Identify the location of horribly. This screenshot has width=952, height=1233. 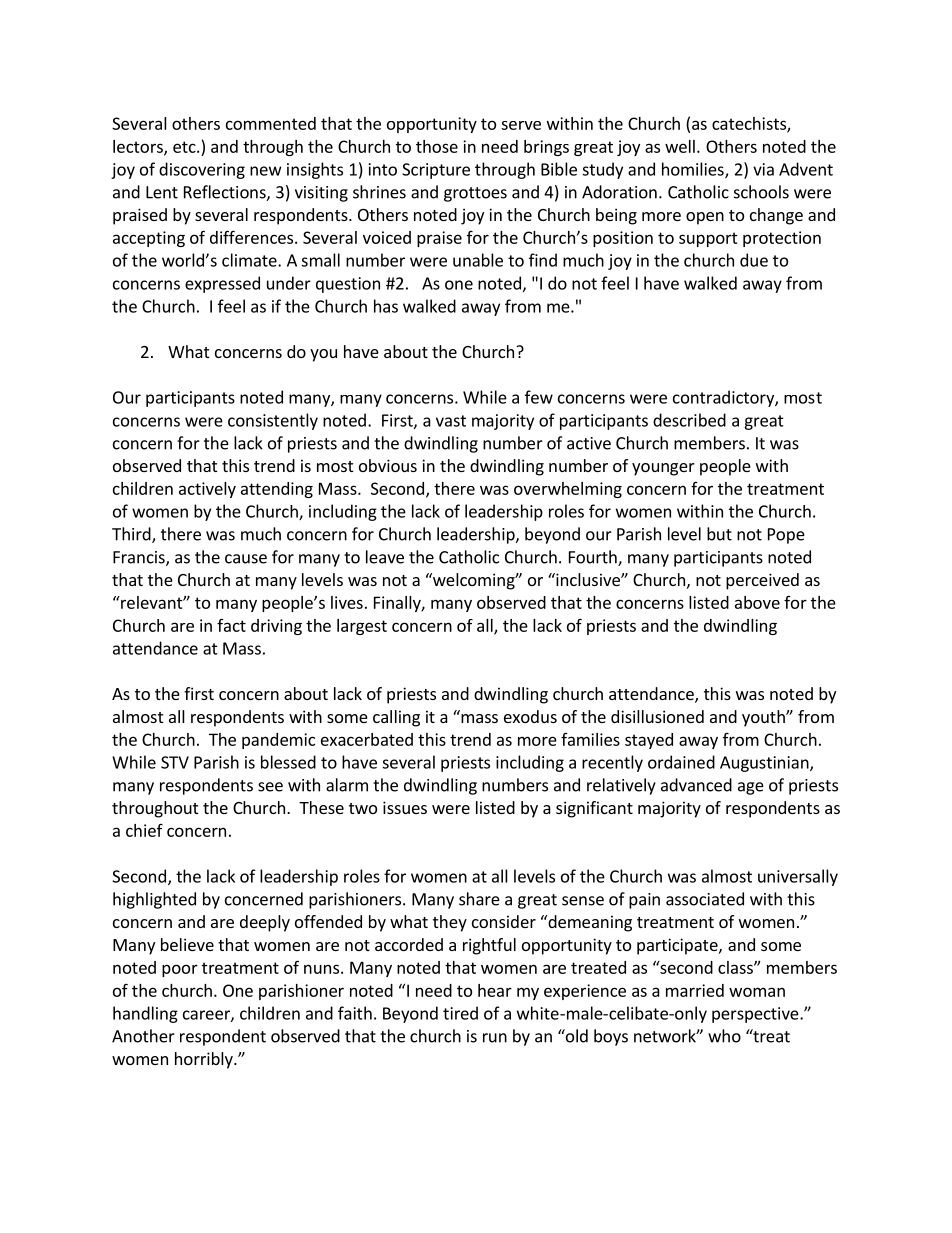
(205, 1060).
